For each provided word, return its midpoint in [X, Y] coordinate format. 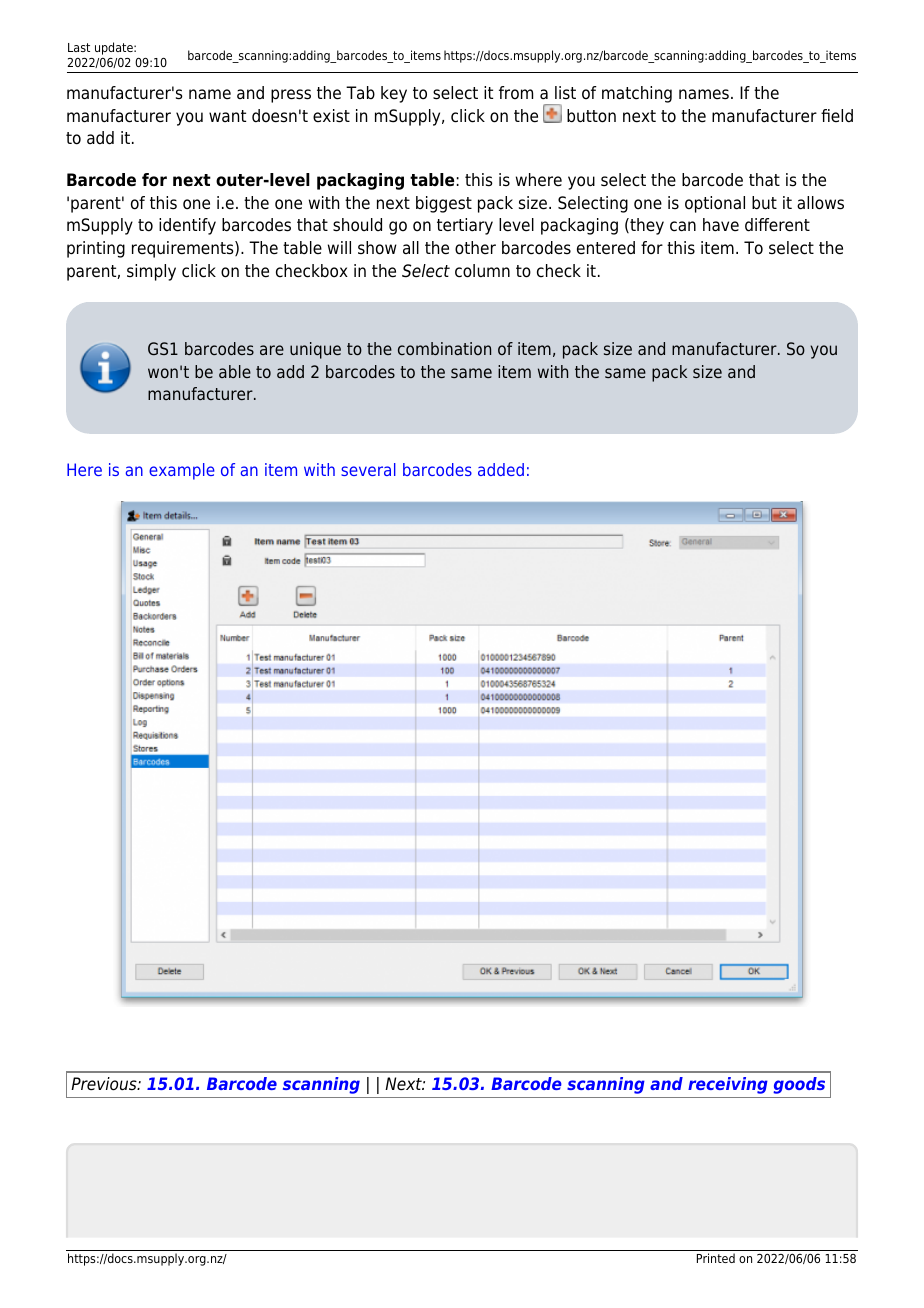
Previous [105, 1084]
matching [637, 94]
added [501, 469]
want [227, 116]
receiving [728, 1085]
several [368, 469]
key [394, 94]
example [182, 471]
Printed [716, 1258]
